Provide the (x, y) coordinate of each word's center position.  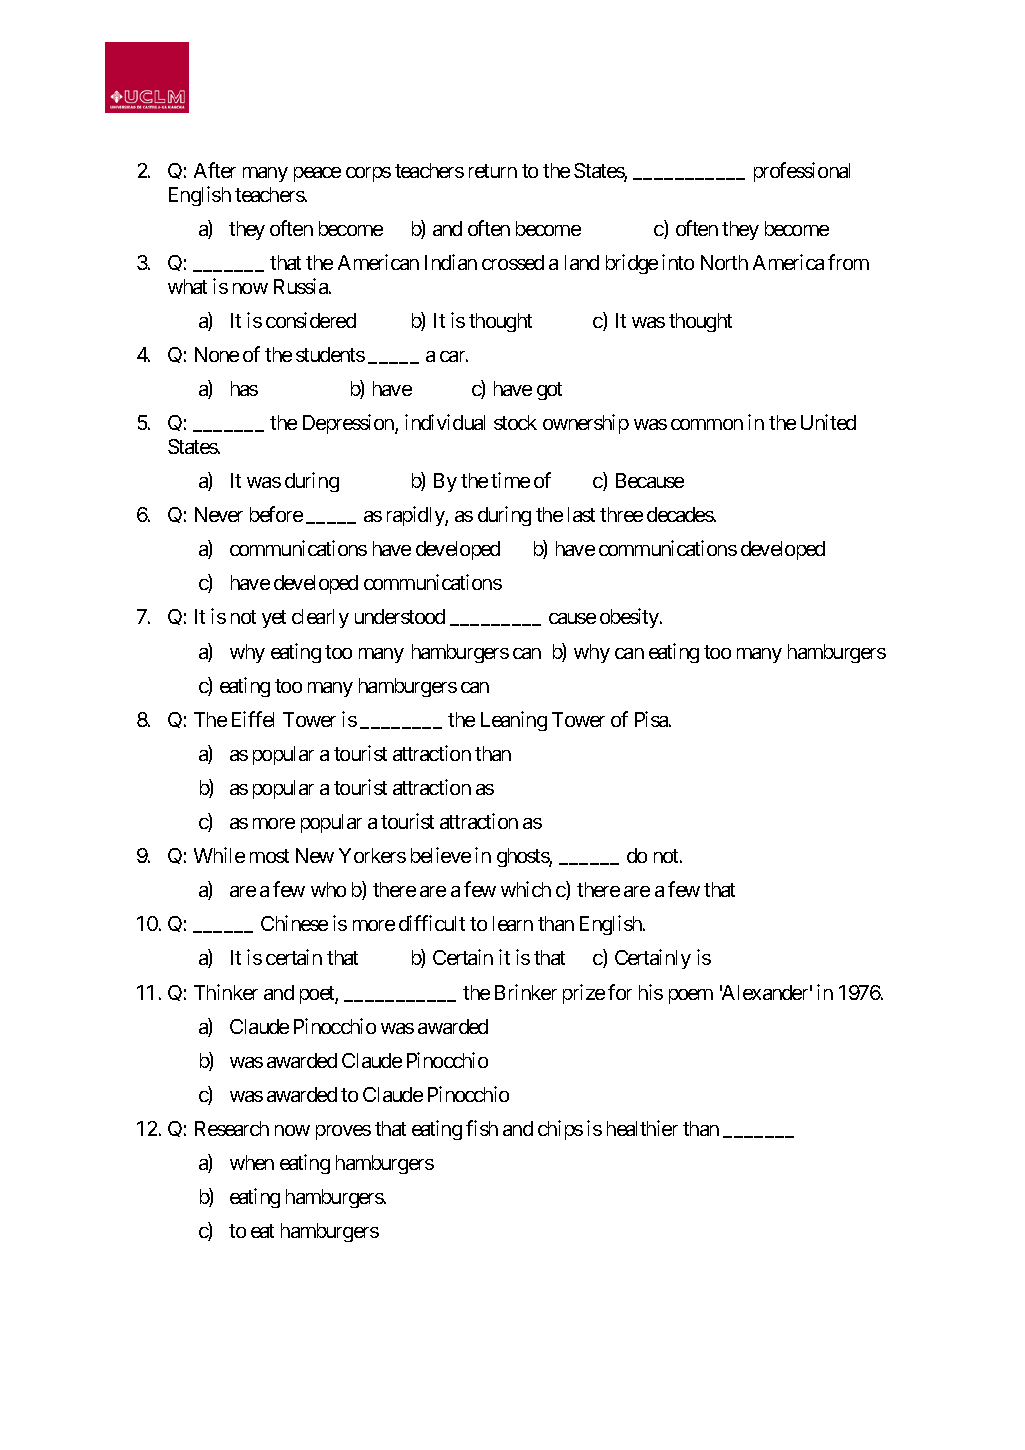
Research (232, 1128)
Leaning (514, 721)
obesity (630, 618)
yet (274, 619)
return (493, 171)
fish (482, 1128)
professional (802, 172)
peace (317, 174)
